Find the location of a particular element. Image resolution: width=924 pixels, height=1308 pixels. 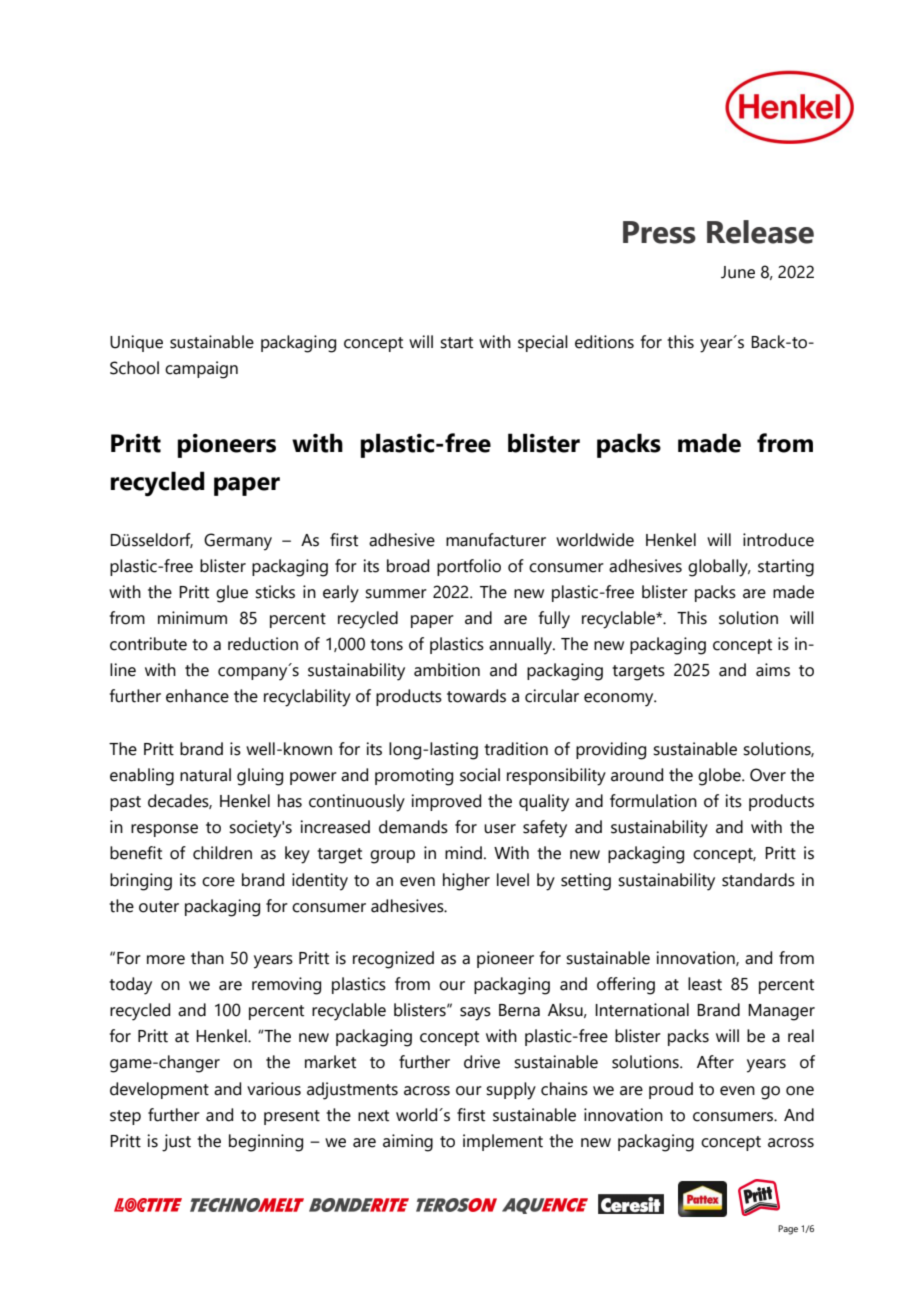

enhance is located at coordinates (197, 696).
